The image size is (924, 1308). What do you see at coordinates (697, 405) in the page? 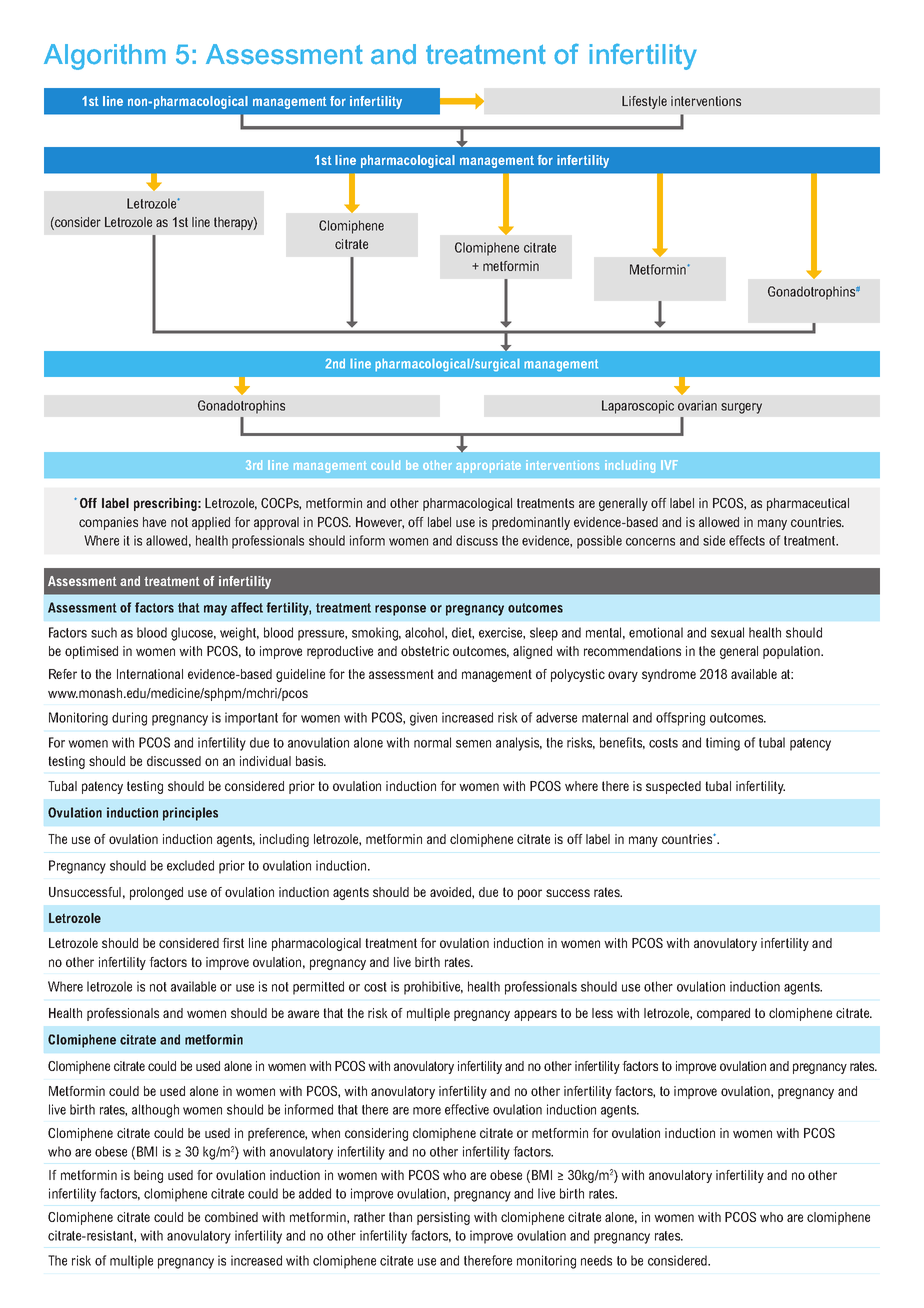
I see `ovarian` at bounding box center [697, 405].
